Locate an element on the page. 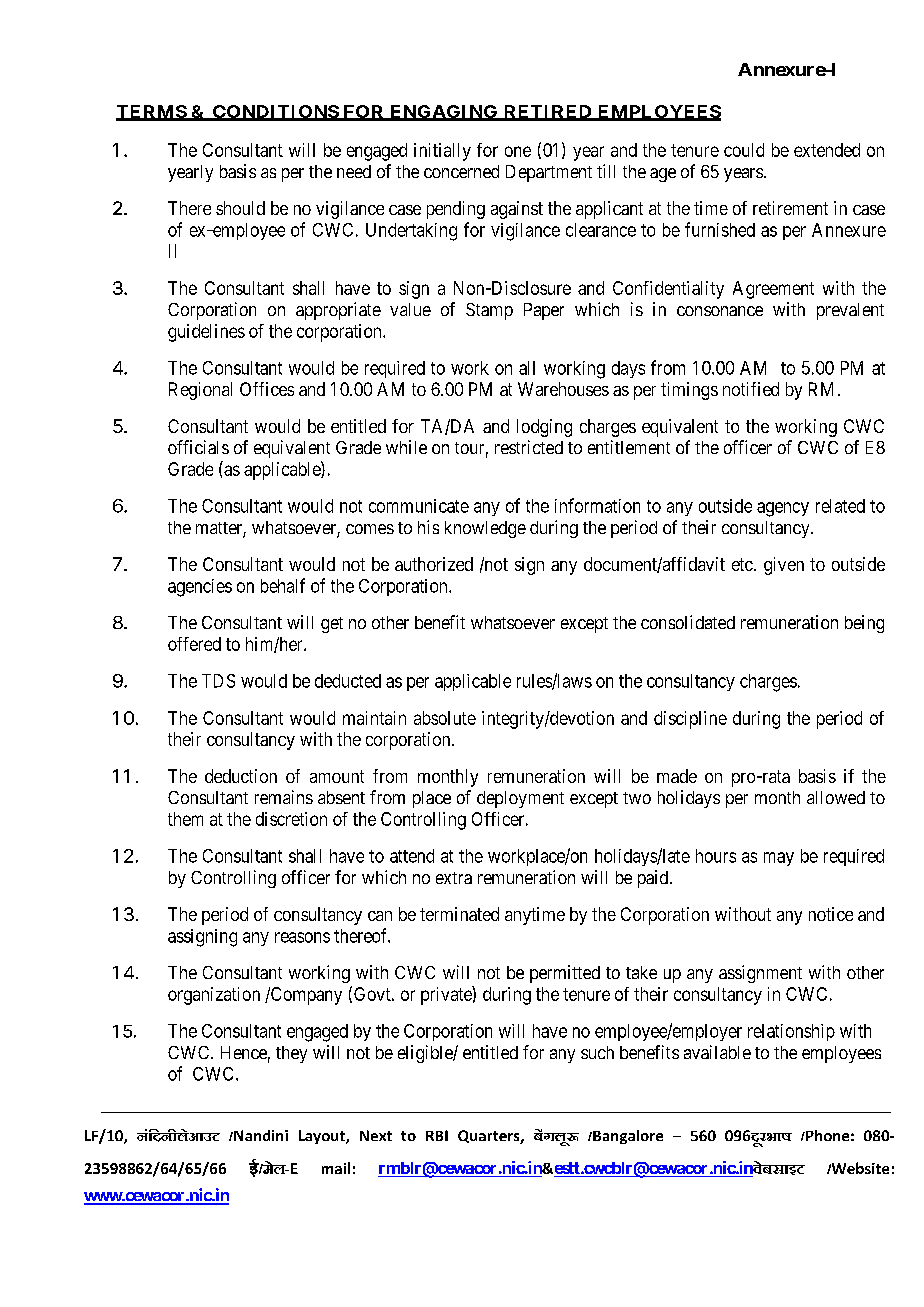 The height and width of the page is (1307, 924). notified is located at coordinates (751, 389).
